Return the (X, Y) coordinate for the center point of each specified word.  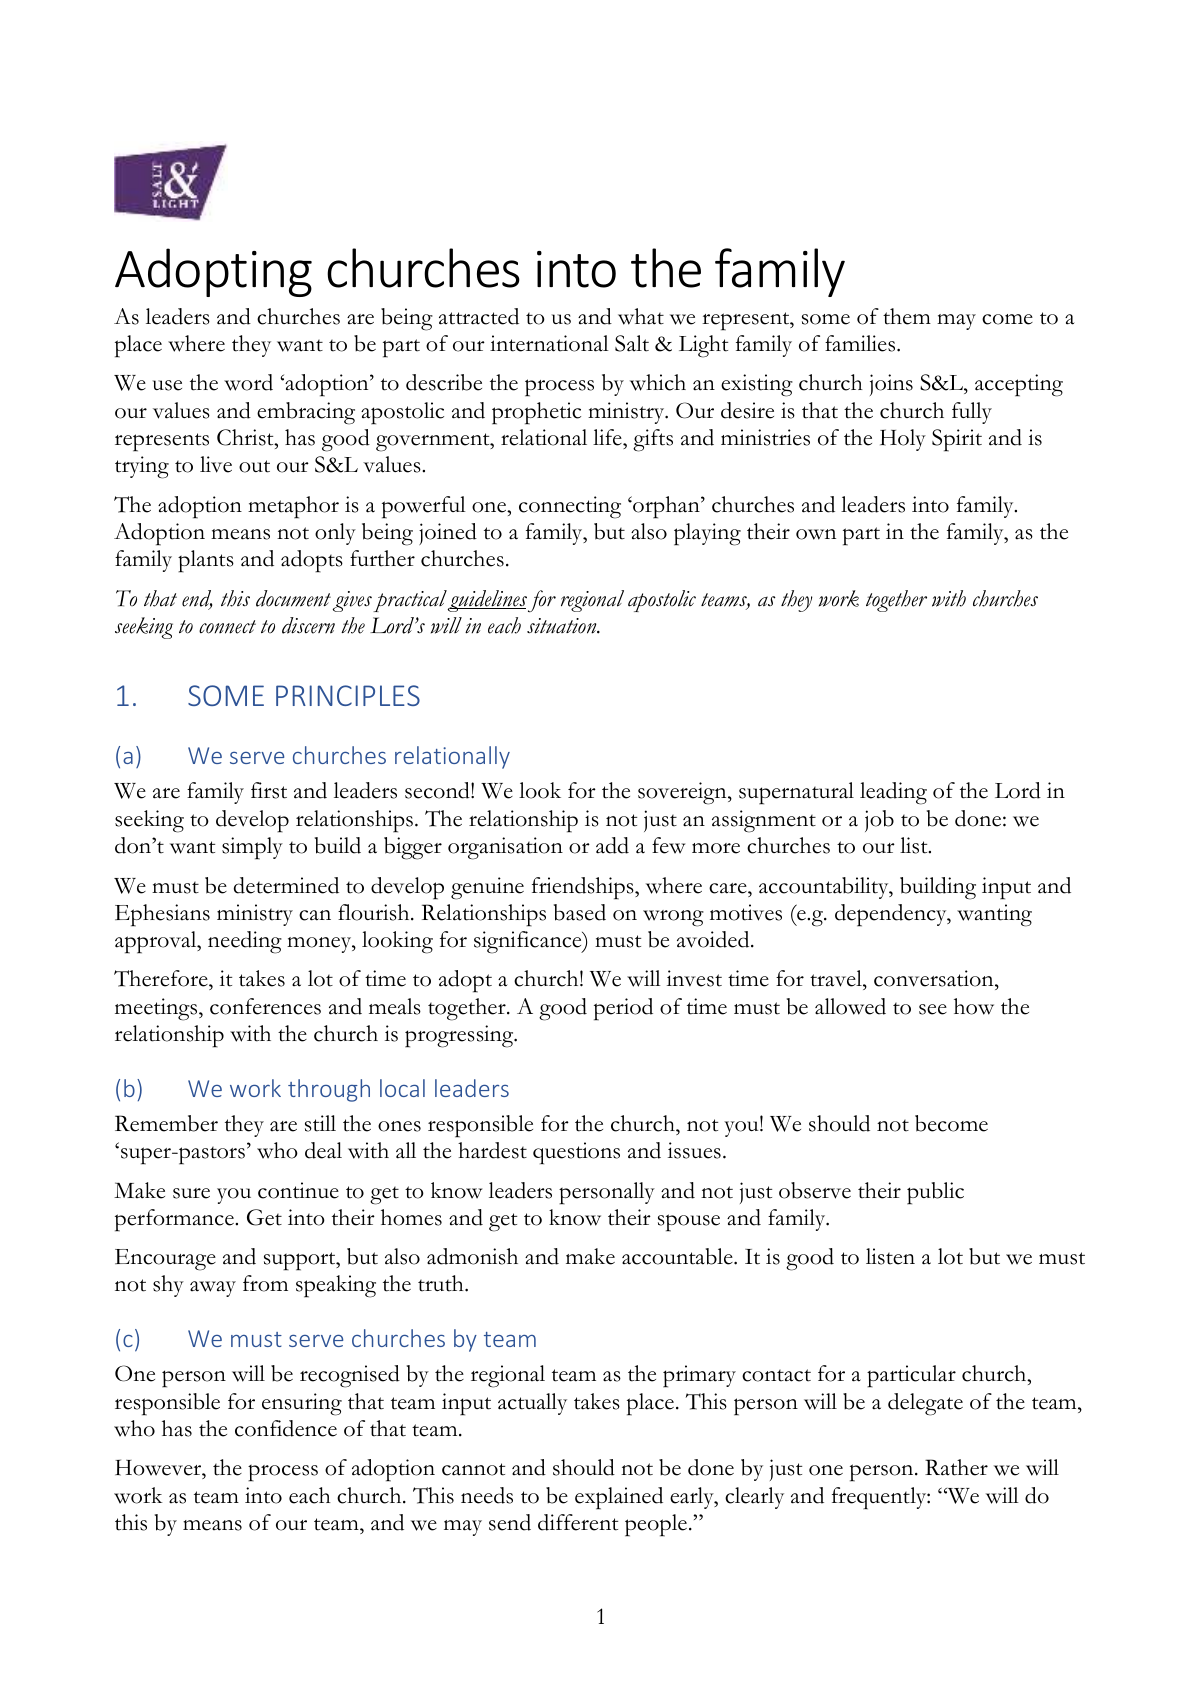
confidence (286, 1428)
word (248, 382)
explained (619, 1498)
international (549, 343)
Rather (956, 1467)
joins (891, 385)
